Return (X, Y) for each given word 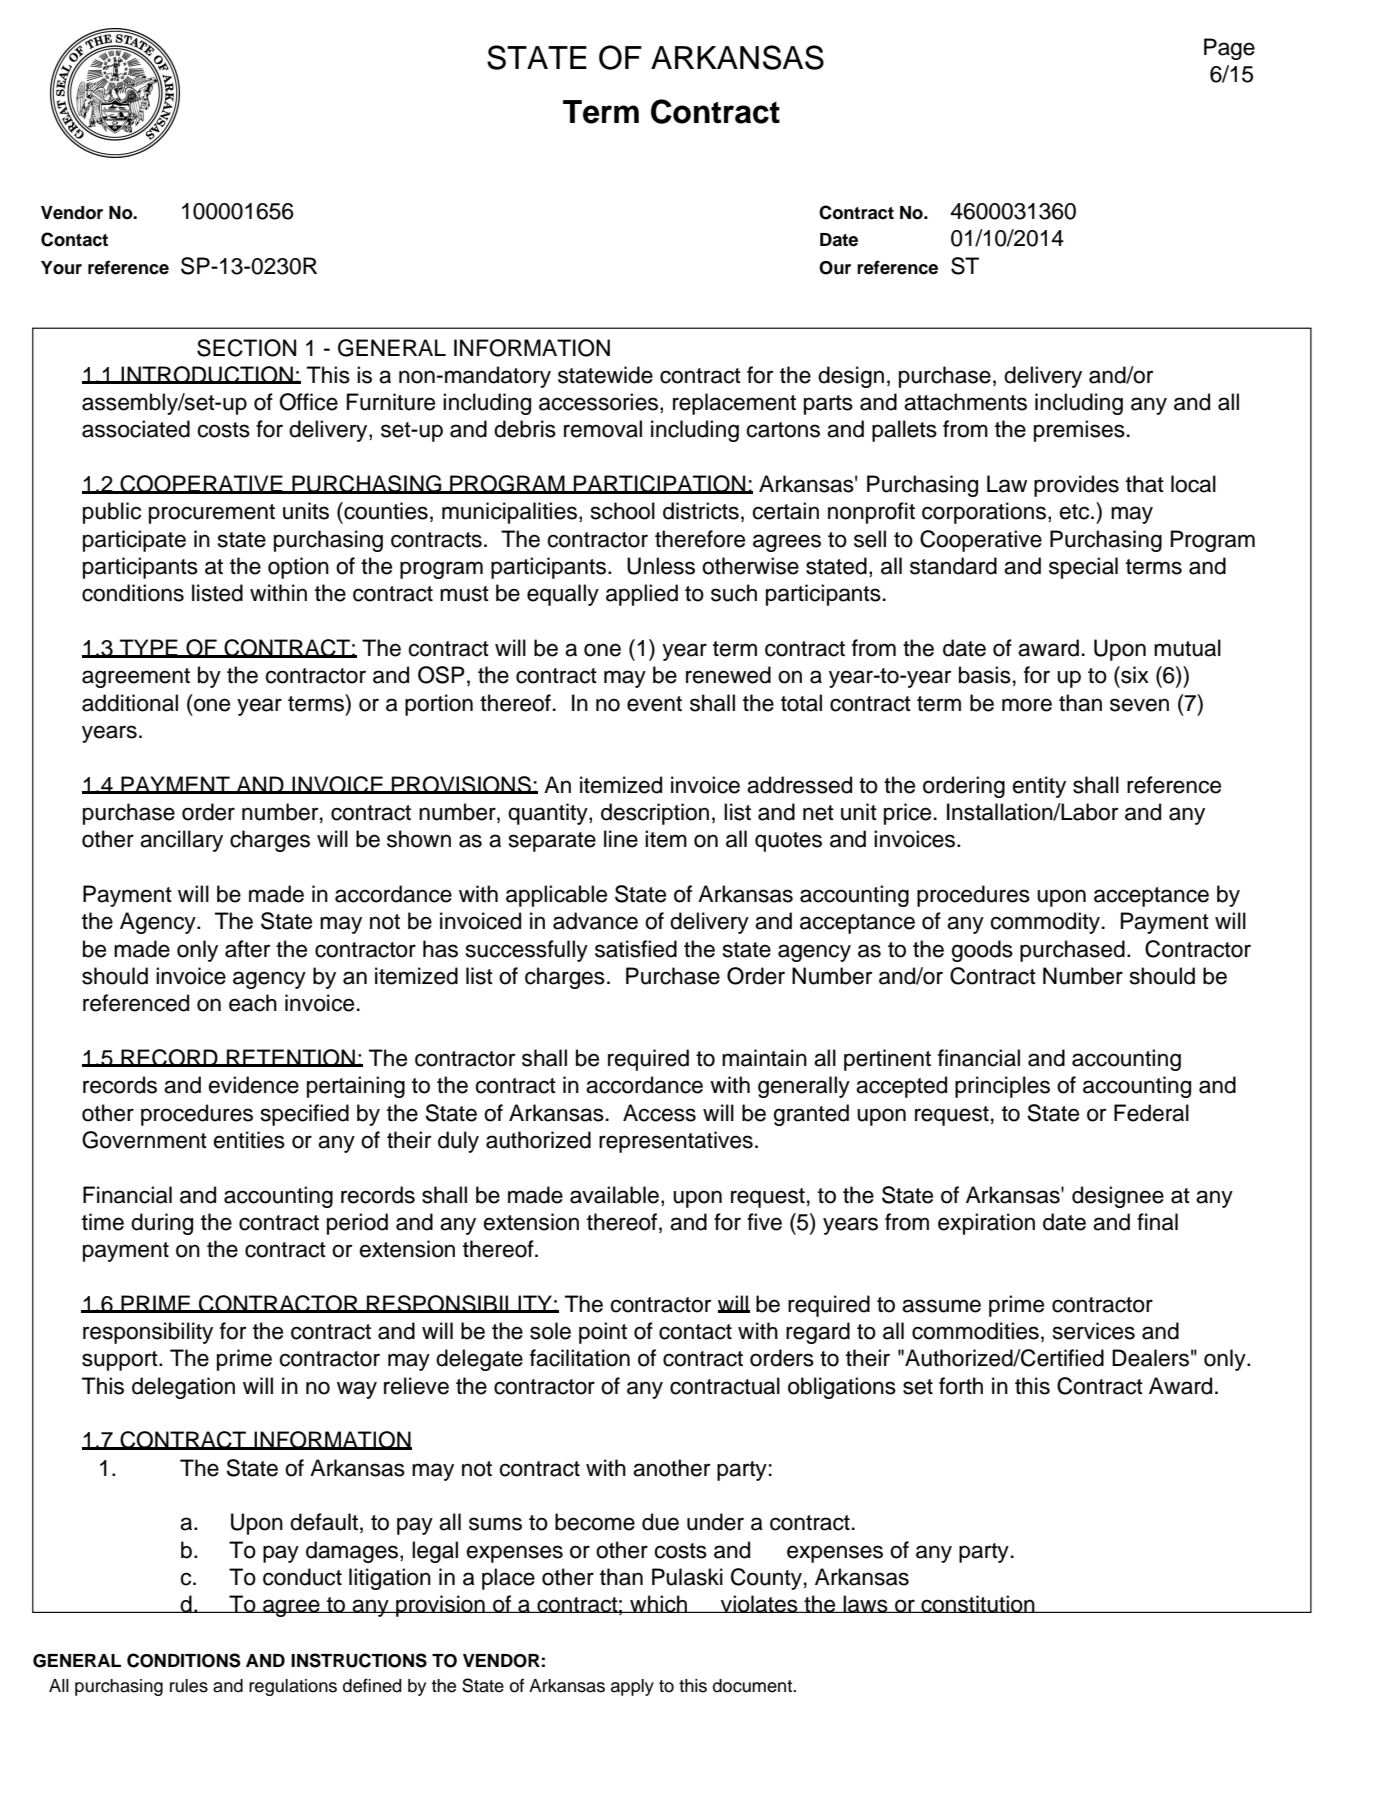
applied (642, 595)
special (1083, 568)
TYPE (149, 648)
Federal (1151, 1113)
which (659, 1604)
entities (249, 1140)
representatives (676, 1142)
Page (1229, 49)
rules (189, 1686)
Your (61, 268)
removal (603, 429)
